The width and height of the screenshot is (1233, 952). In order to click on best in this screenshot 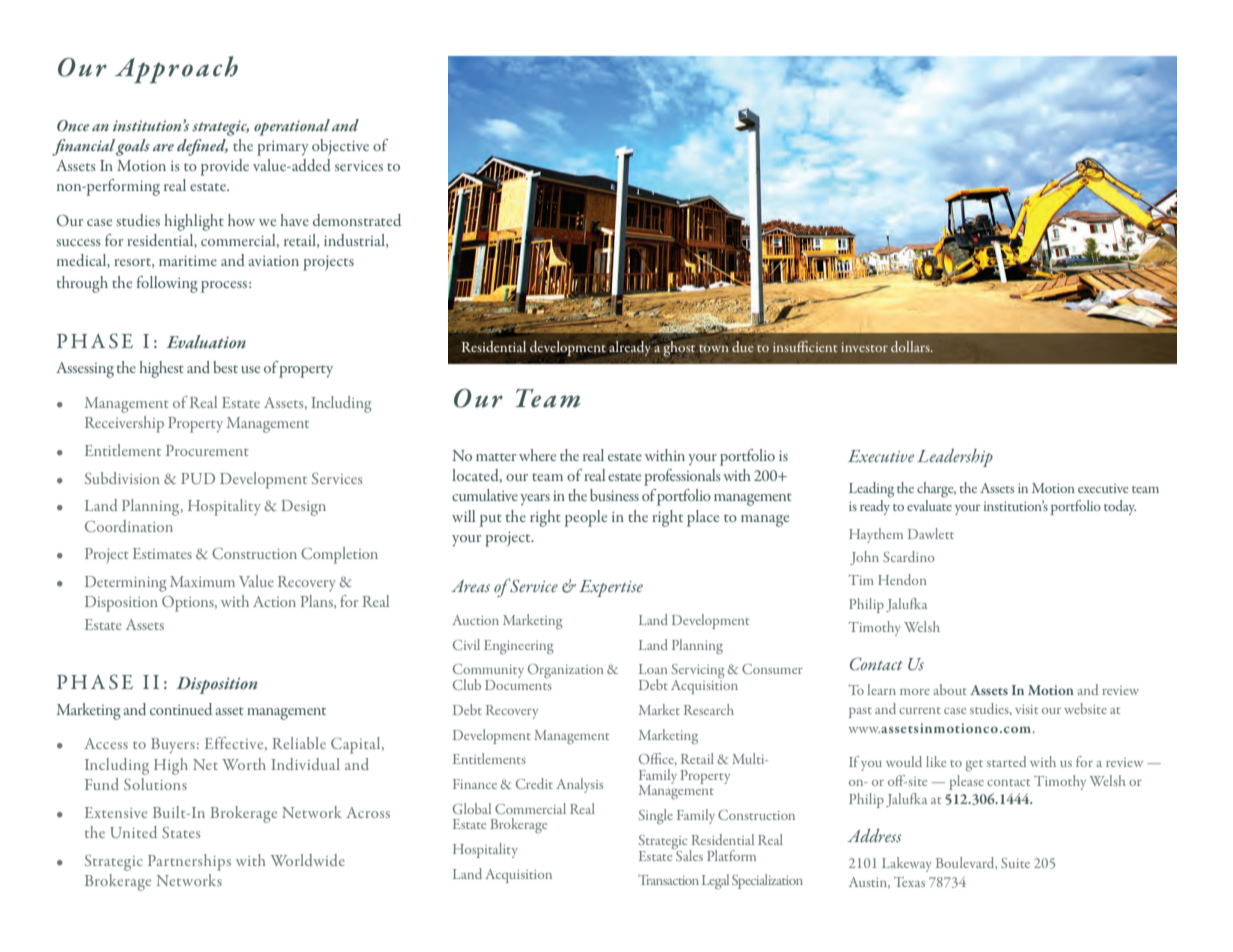, I will do `click(225, 367)`.
